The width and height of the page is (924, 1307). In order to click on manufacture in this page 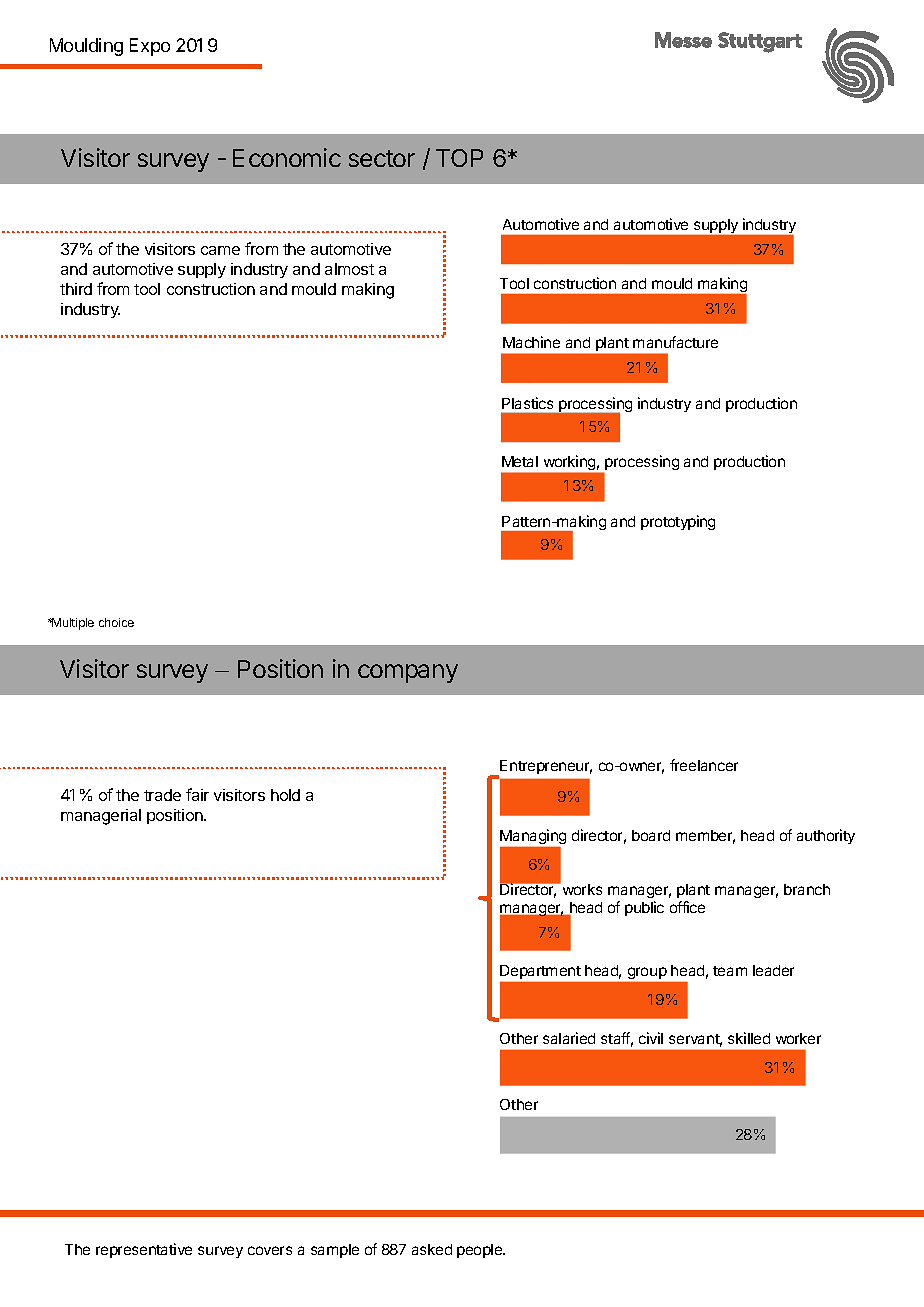, I will do `click(675, 342)`.
